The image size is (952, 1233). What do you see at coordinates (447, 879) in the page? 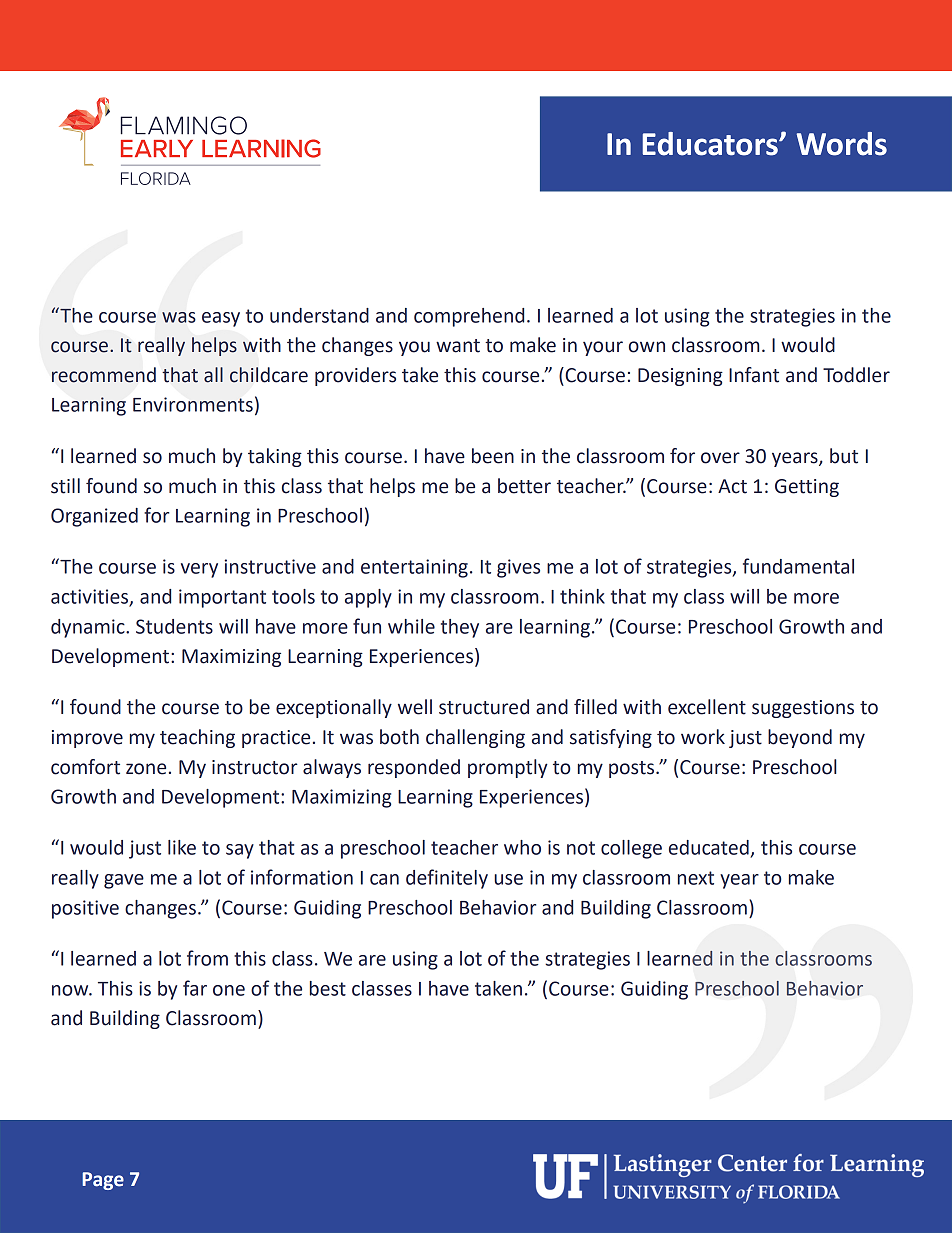
I see `definitely` at bounding box center [447, 879].
